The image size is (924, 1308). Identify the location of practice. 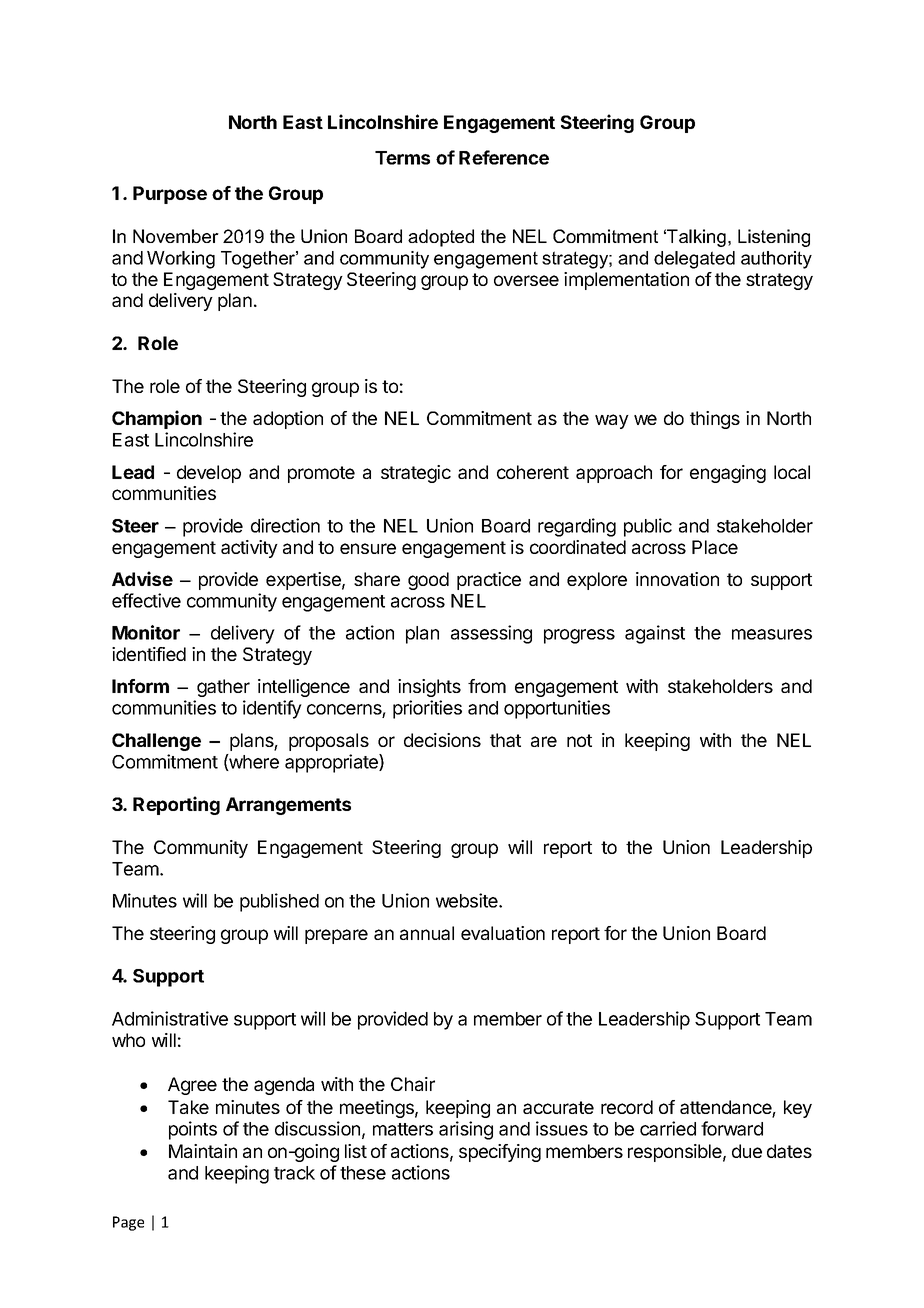
(489, 581).
